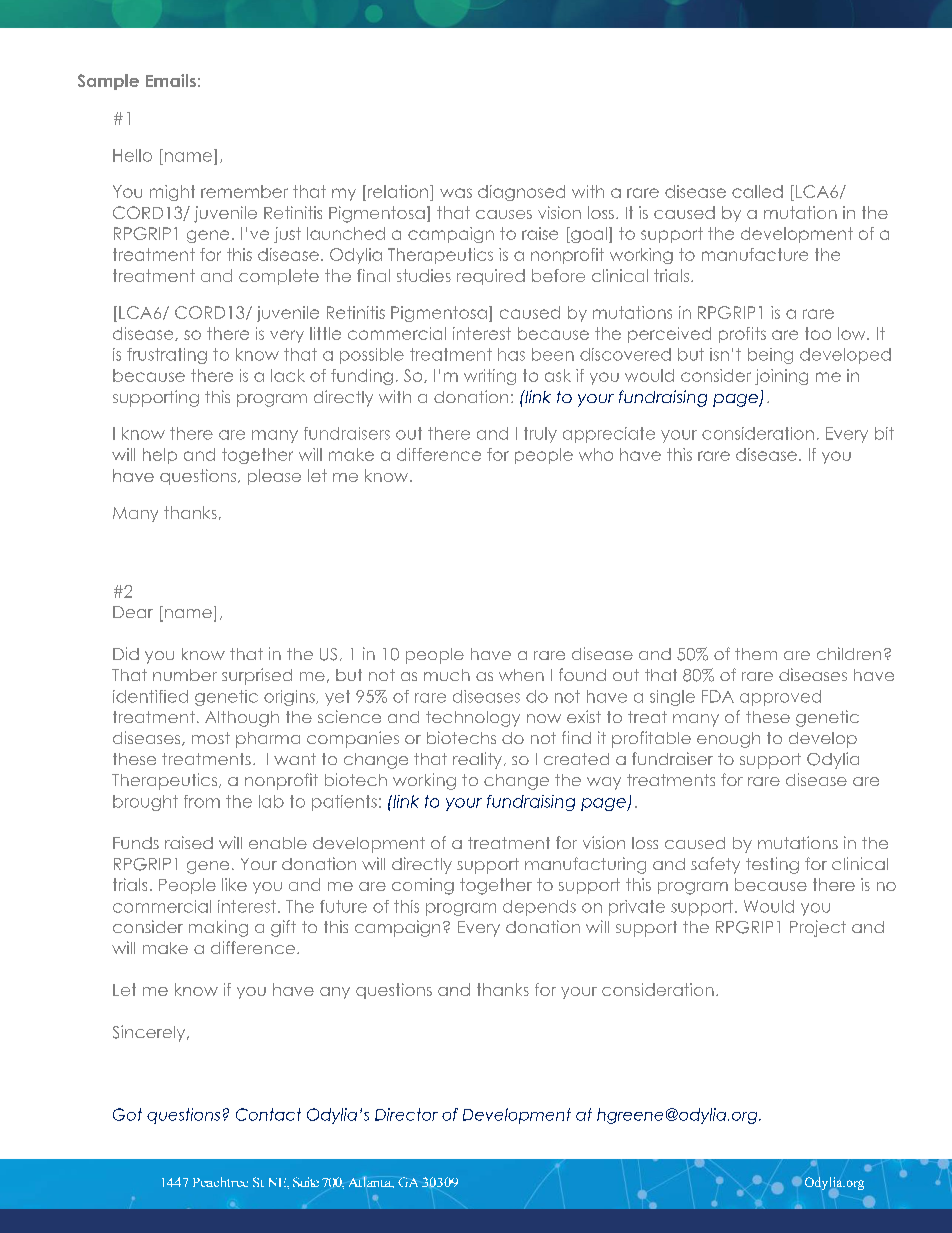 The height and width of the screenshot is (1233, 952). What do you see at coordinates (818, 928) in the screenshot?
I see `Project` at bounding box center [818, 928].
